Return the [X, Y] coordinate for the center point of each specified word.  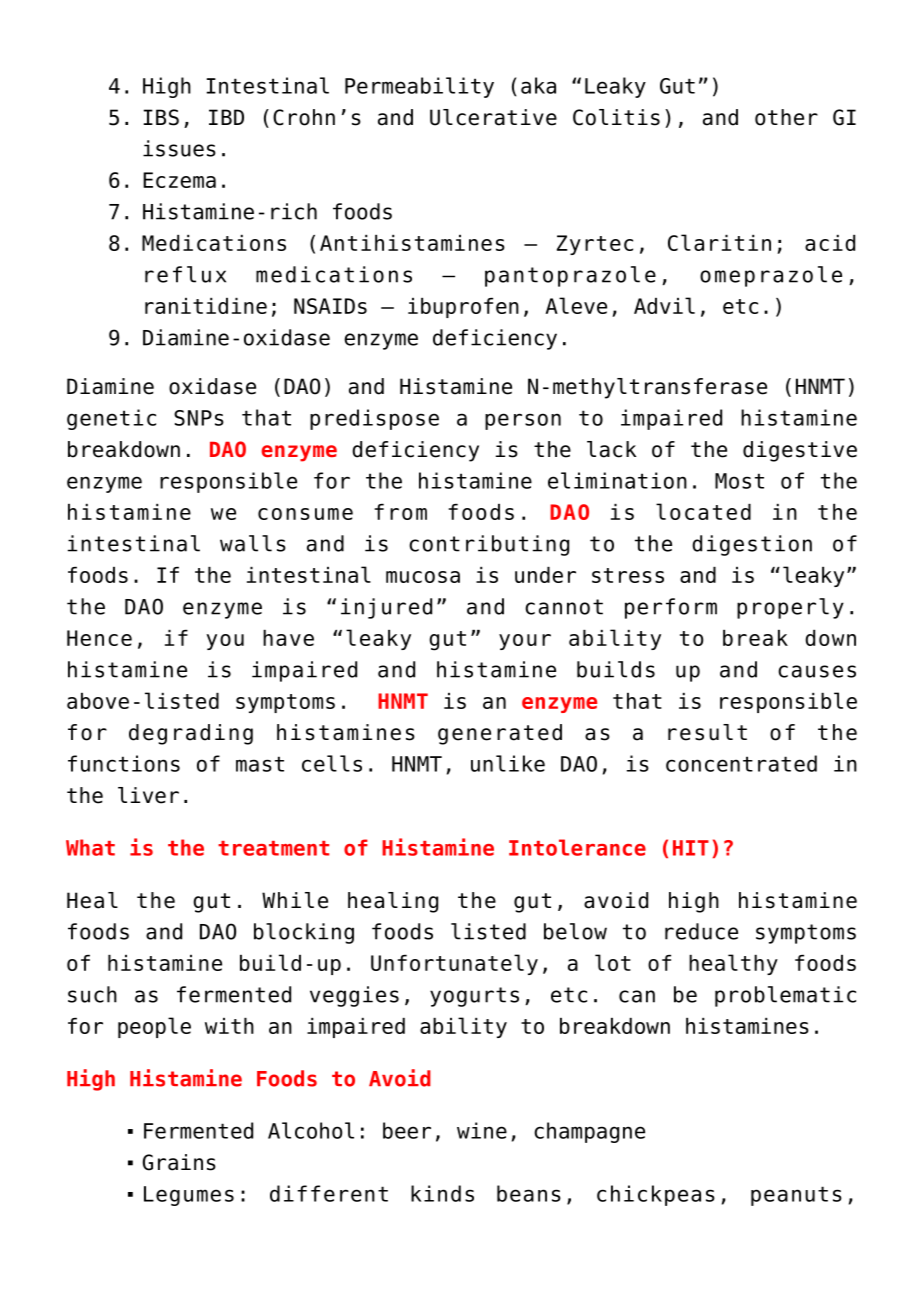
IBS [161, 117]
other [786, 117]
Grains [179, 1162]
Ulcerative [493, 117]
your [525, 642]
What [90, 847]
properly [790, 608]
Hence [99, 638]
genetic [111, 419]
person [523, 421]
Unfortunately [454, 964]
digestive [800, 451]
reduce [701, 931]
